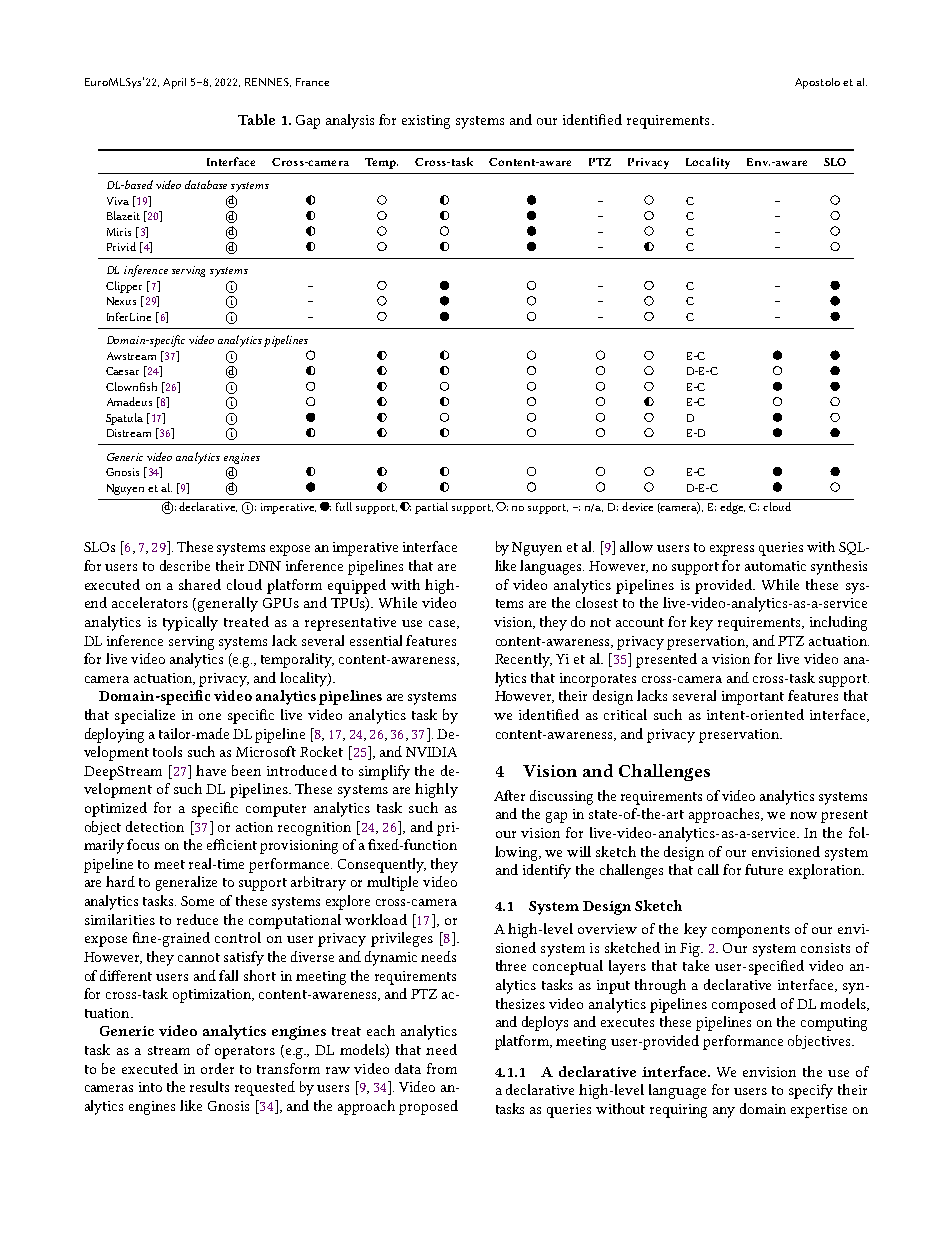 Image resolution: width=952 pixels, height=1233 pixels. I want to click on partial, so click(431, 508).
